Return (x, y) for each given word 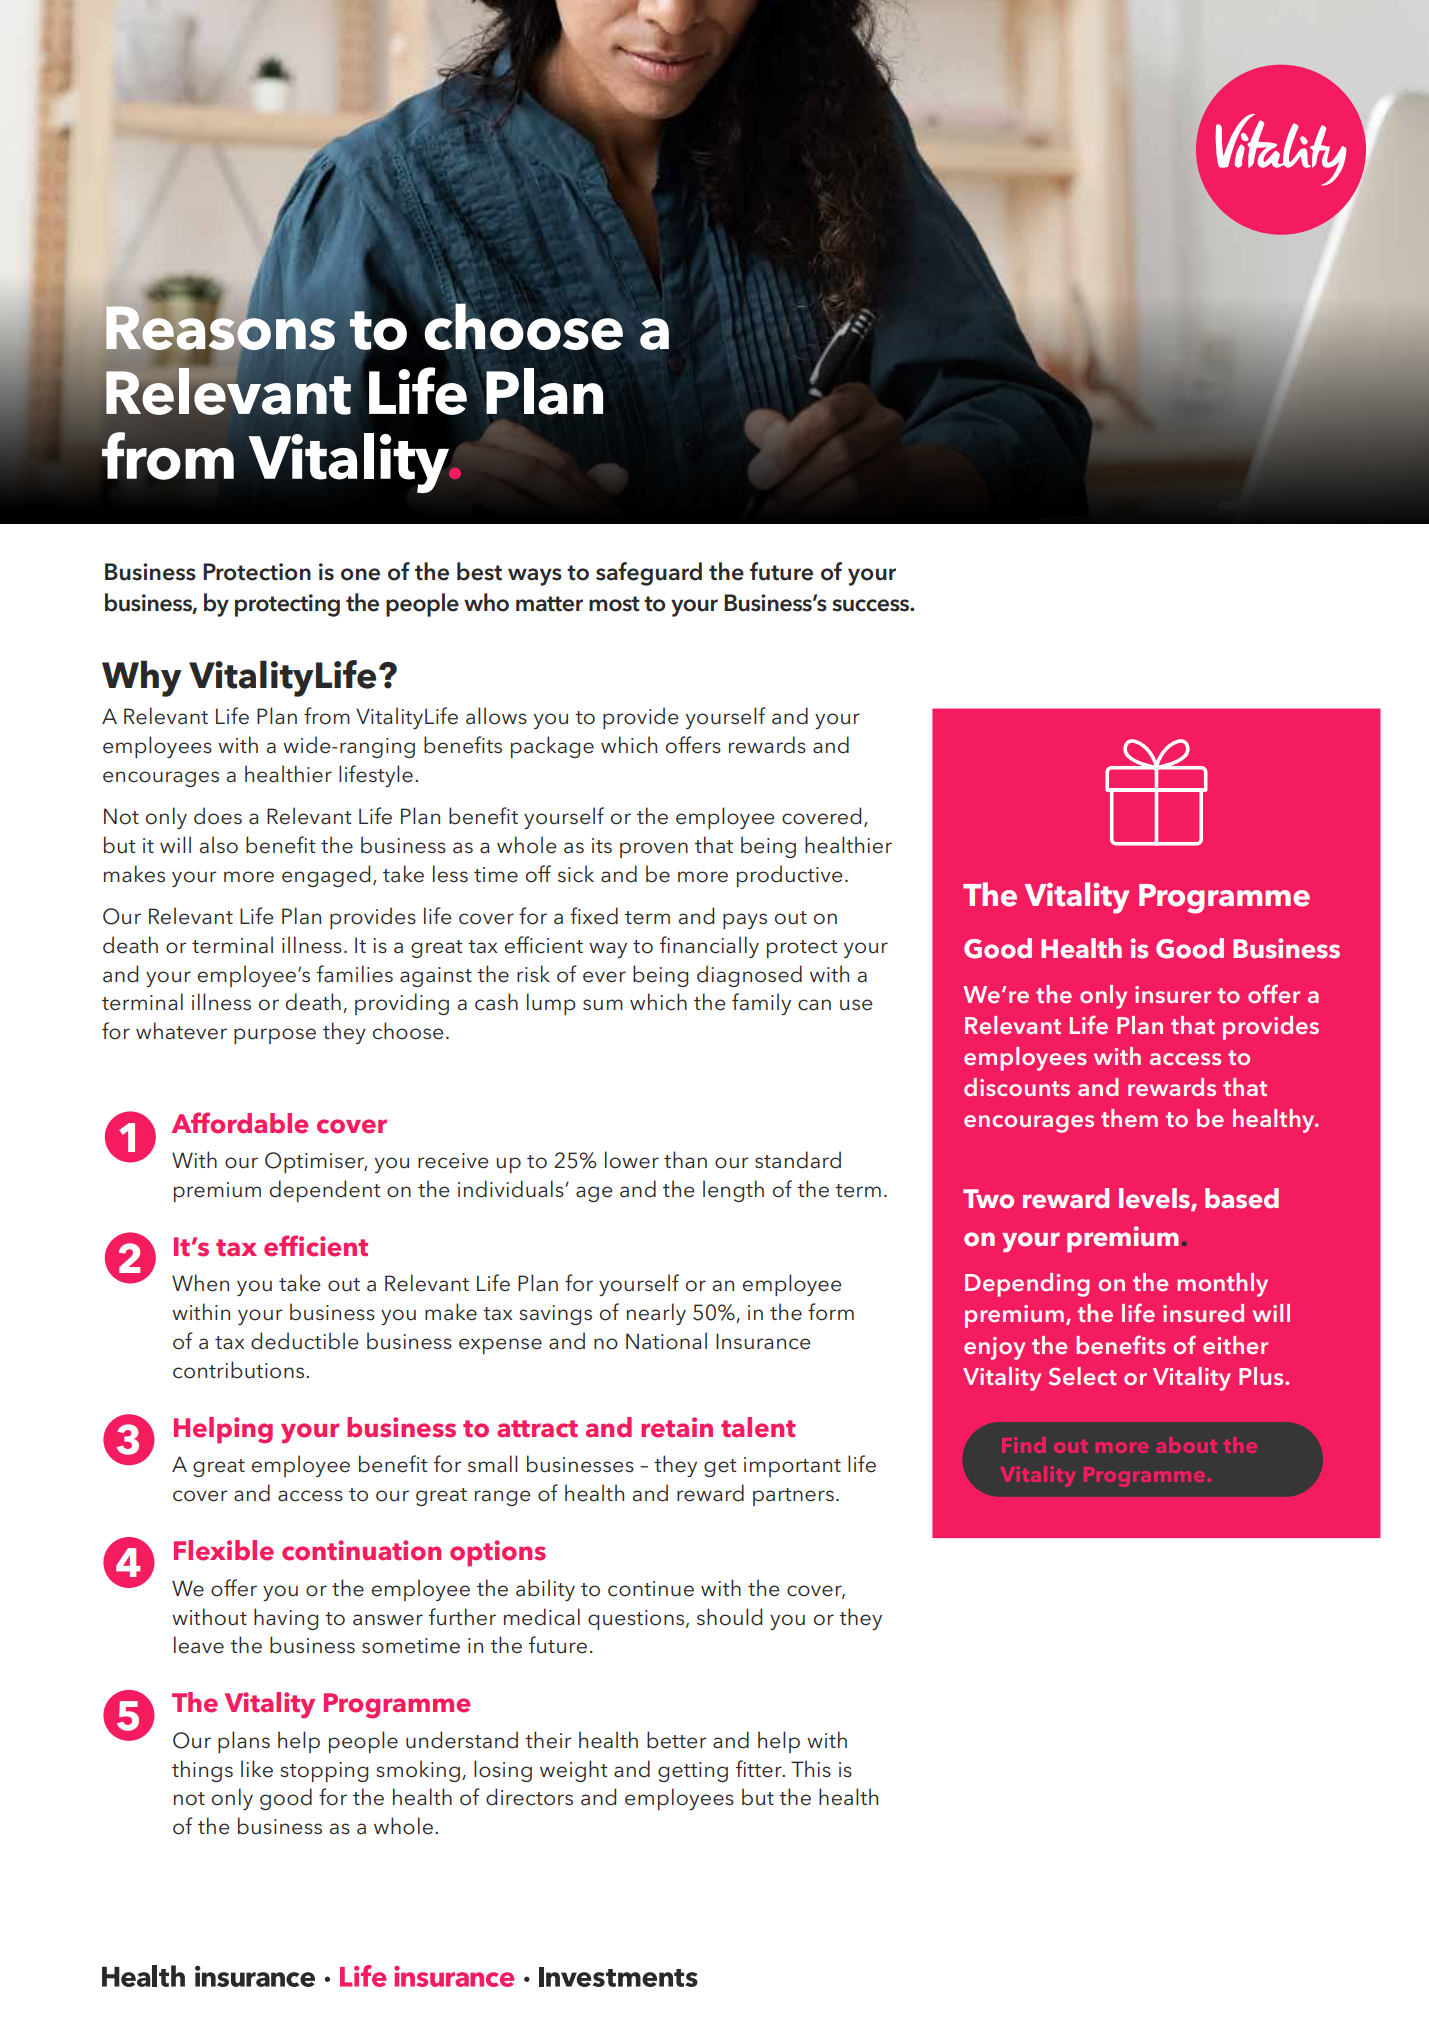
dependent (325, 1191)
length (733, 1191)
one (360, 574)
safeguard (649, 574)
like (257, 1769)
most (614, 604)
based (1242, 1198)
